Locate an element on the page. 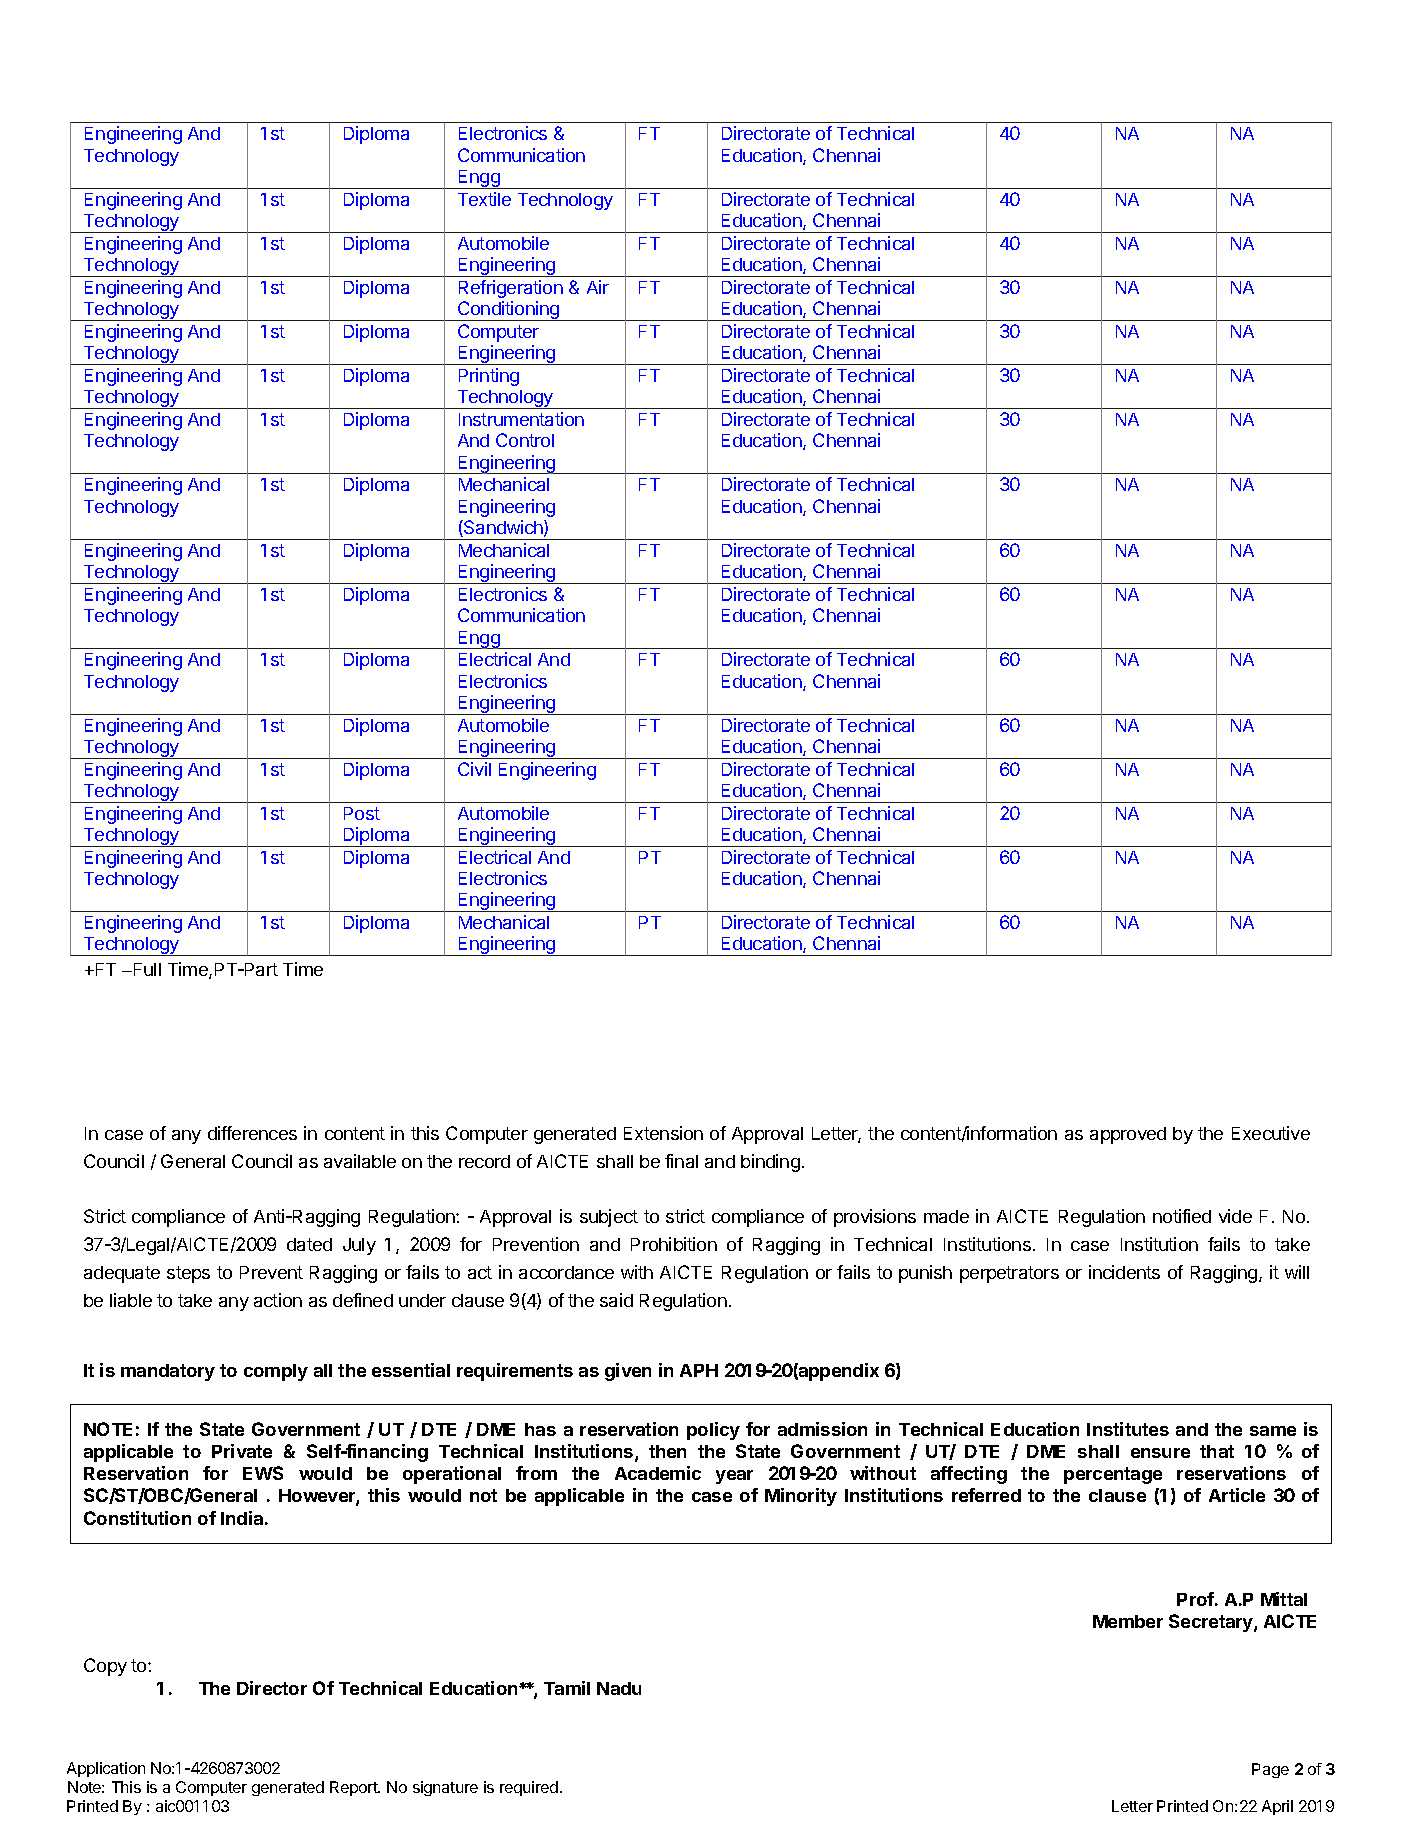 This page has width=1418, height=1835. comply is located at coordinates (276, 1372).
